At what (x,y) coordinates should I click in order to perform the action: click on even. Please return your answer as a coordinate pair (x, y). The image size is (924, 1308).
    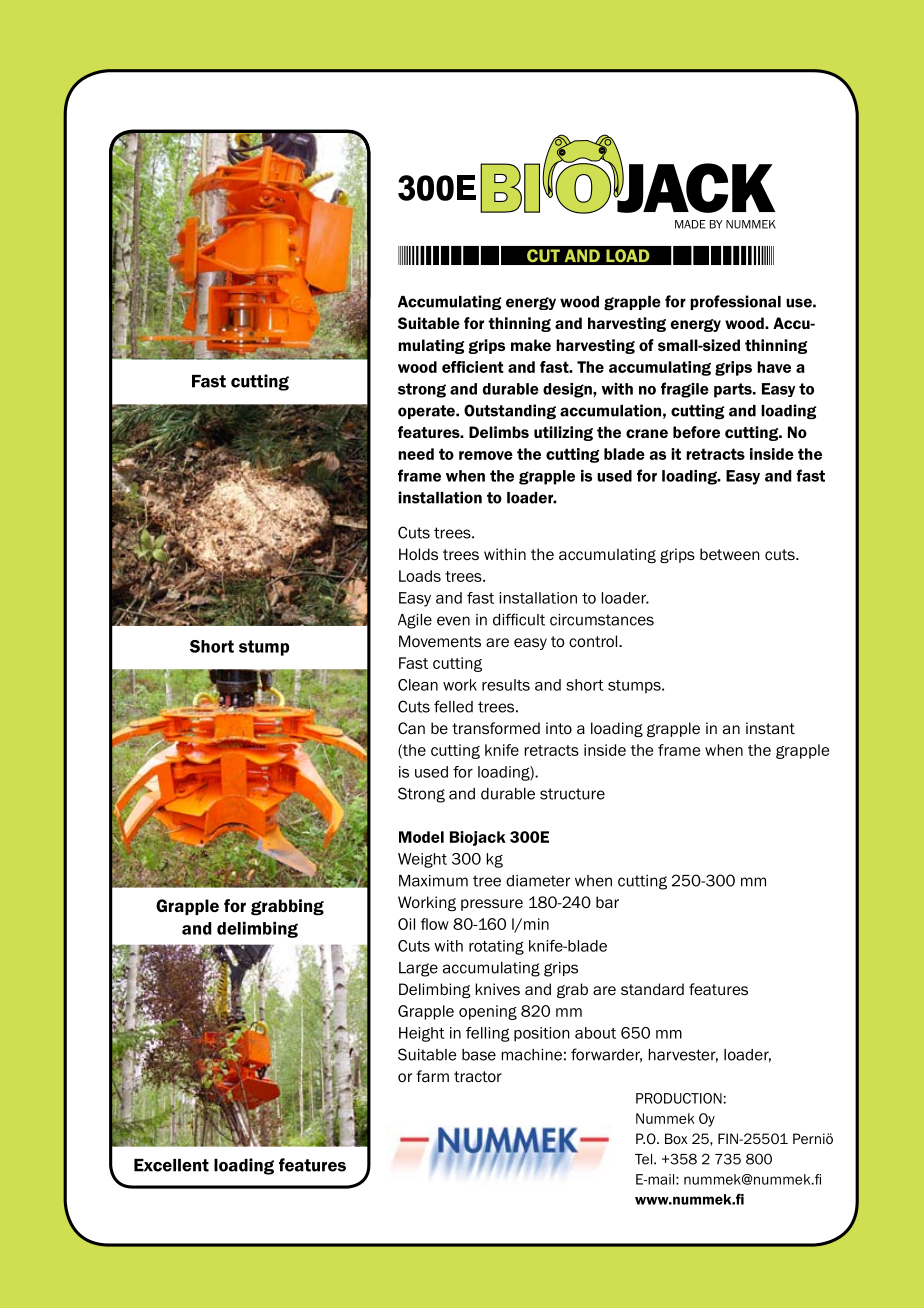
    Looking at the image, I should click on (453, 621).
